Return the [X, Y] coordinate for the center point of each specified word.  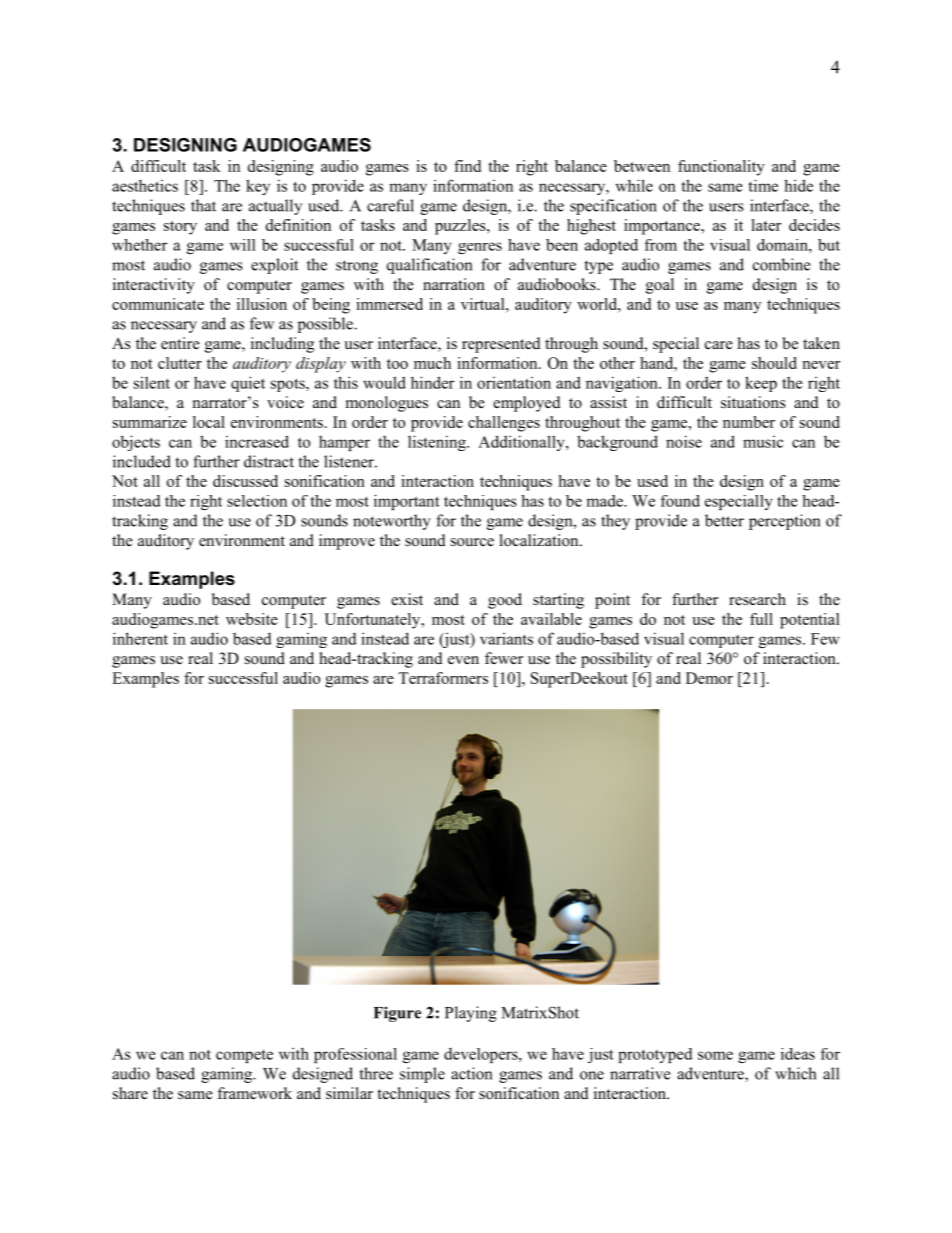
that [203, 205]
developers [482, 1055]
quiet [248, 384]
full [761, 619]
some [715, 1055]
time [763, 185]
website [252, 619]
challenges [504, 424]
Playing [471, 1014]
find [467, 166]
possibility [616, 660]
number [749, 422]
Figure [397, 1014]
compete [244, 1056]
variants [506, 639]
